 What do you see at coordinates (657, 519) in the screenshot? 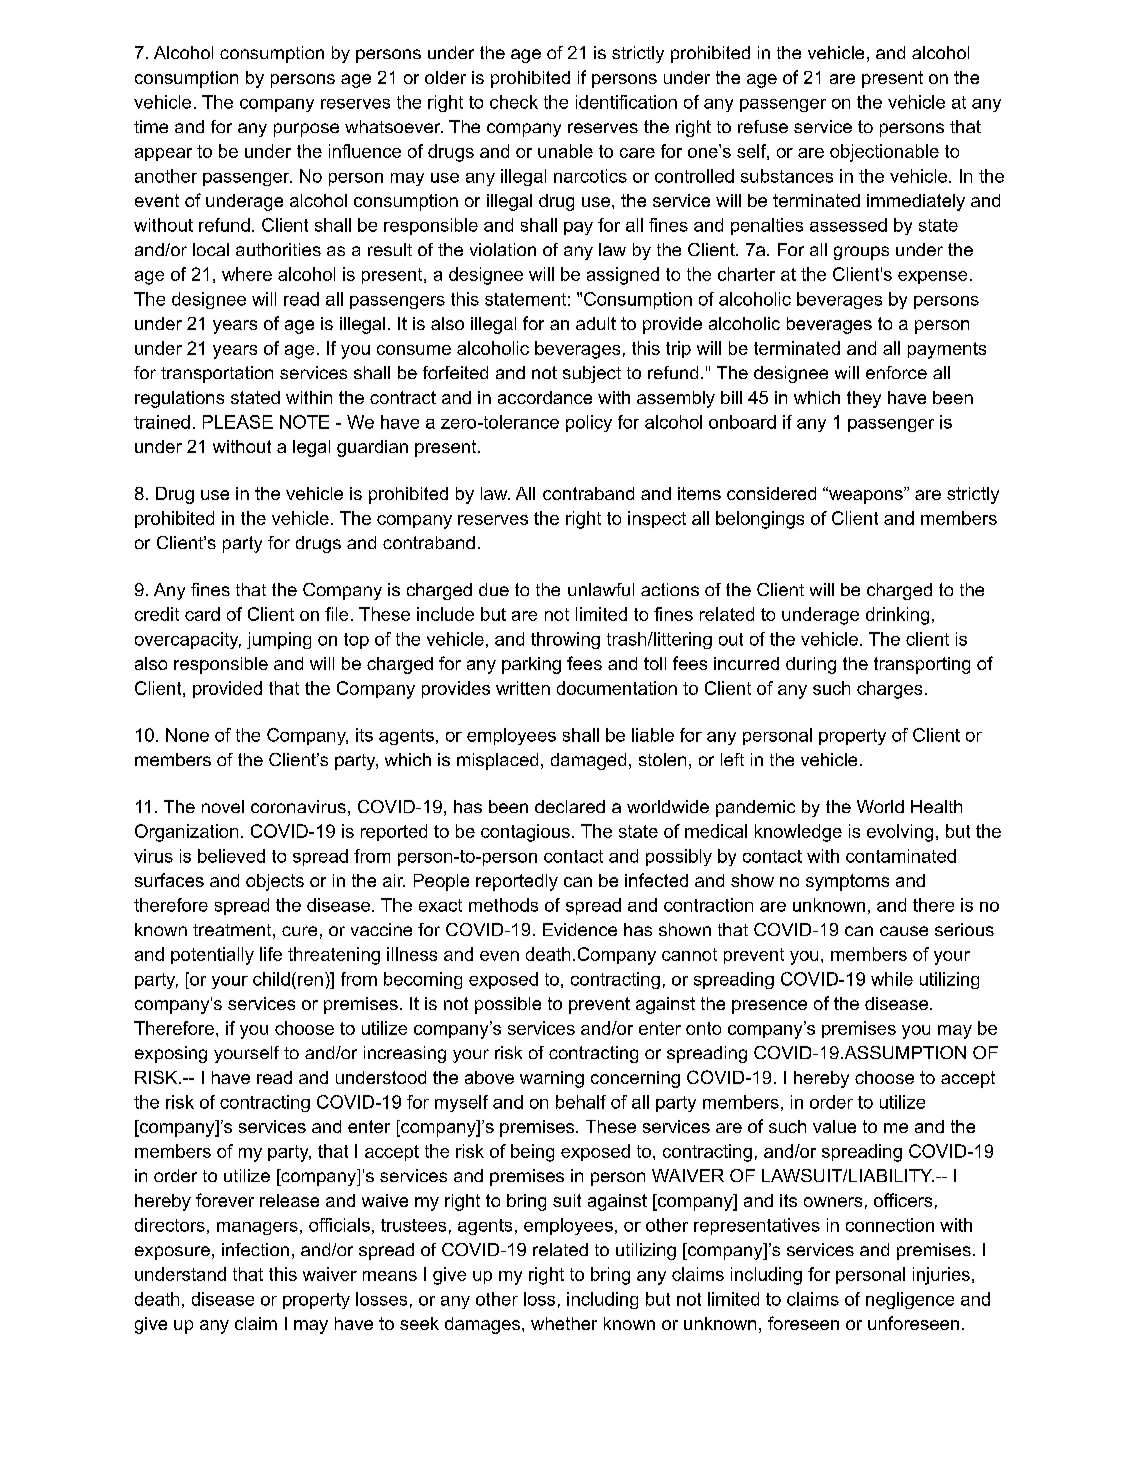
I see `inspect` at bounding box center [657, 519].
